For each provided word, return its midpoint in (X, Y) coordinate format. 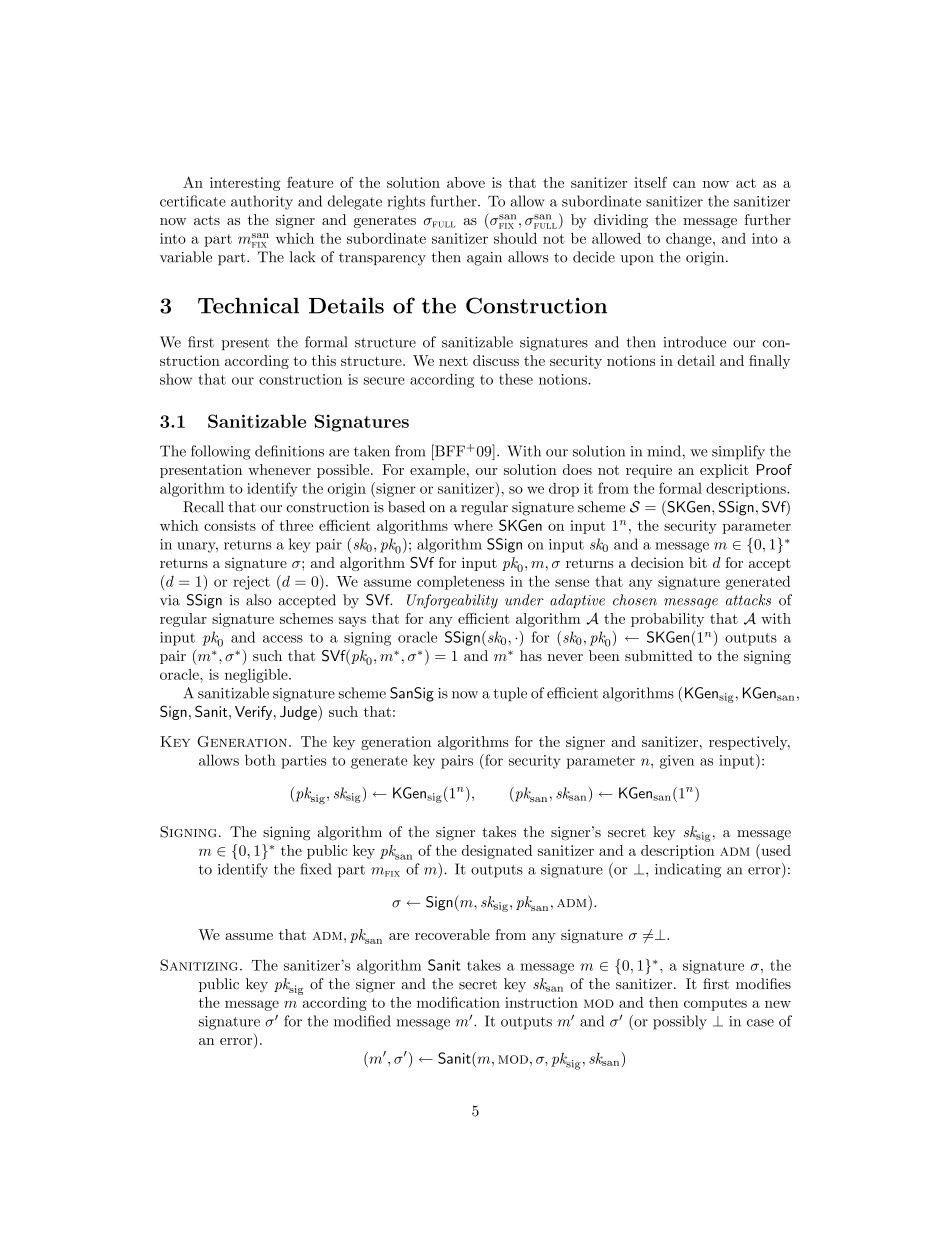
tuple (510, 694)
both (260, 760)
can (684, 184)
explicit (724, 471)
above (466, 182)
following (220, 452)
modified (362, 1021)
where (473, 525)
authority (262, 202)
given (677, 762)
